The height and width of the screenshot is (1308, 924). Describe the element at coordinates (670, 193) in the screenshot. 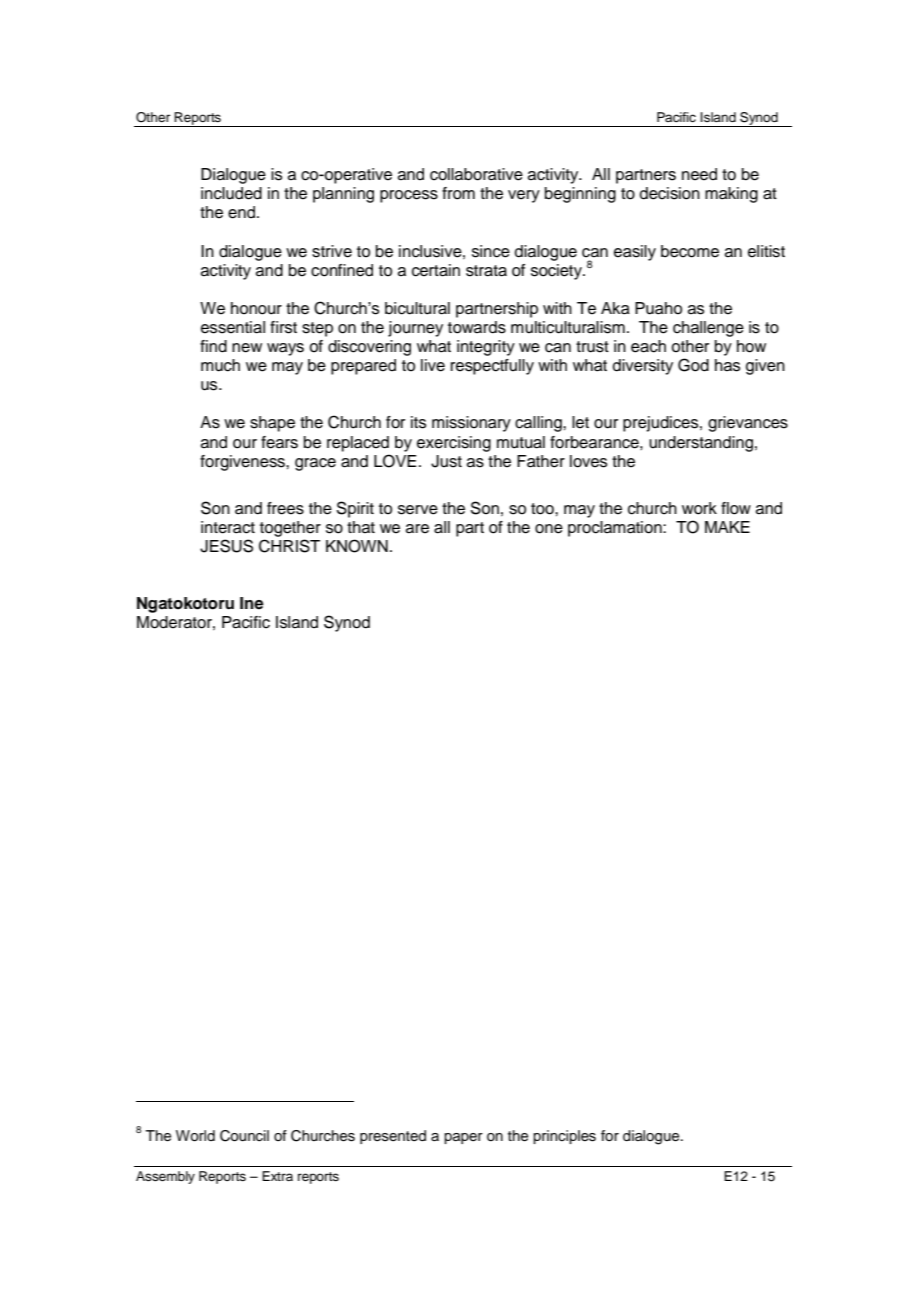

I see `decision` at that location.
